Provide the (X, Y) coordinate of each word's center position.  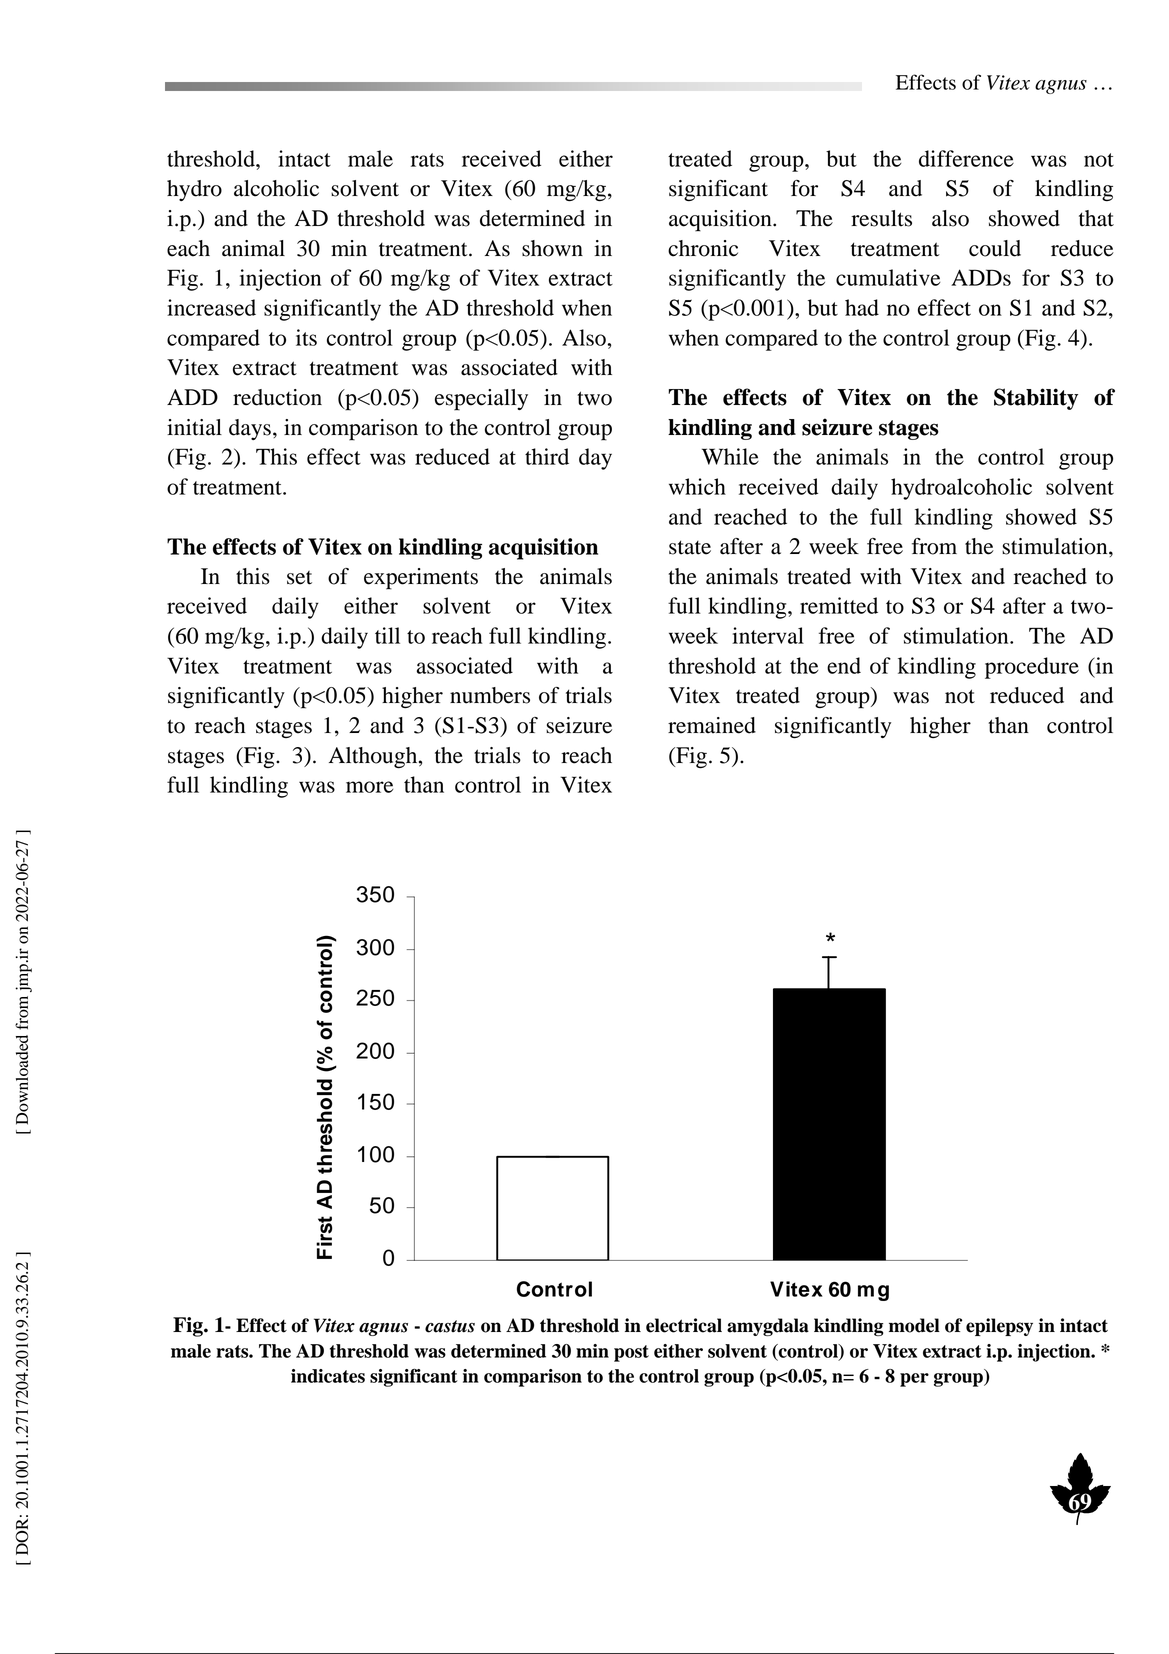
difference (966, 158)
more (369, 787)
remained (712, 725)
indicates (328, 1376)
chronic (703, 248)
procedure (1032, 668)
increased (211, 307)
